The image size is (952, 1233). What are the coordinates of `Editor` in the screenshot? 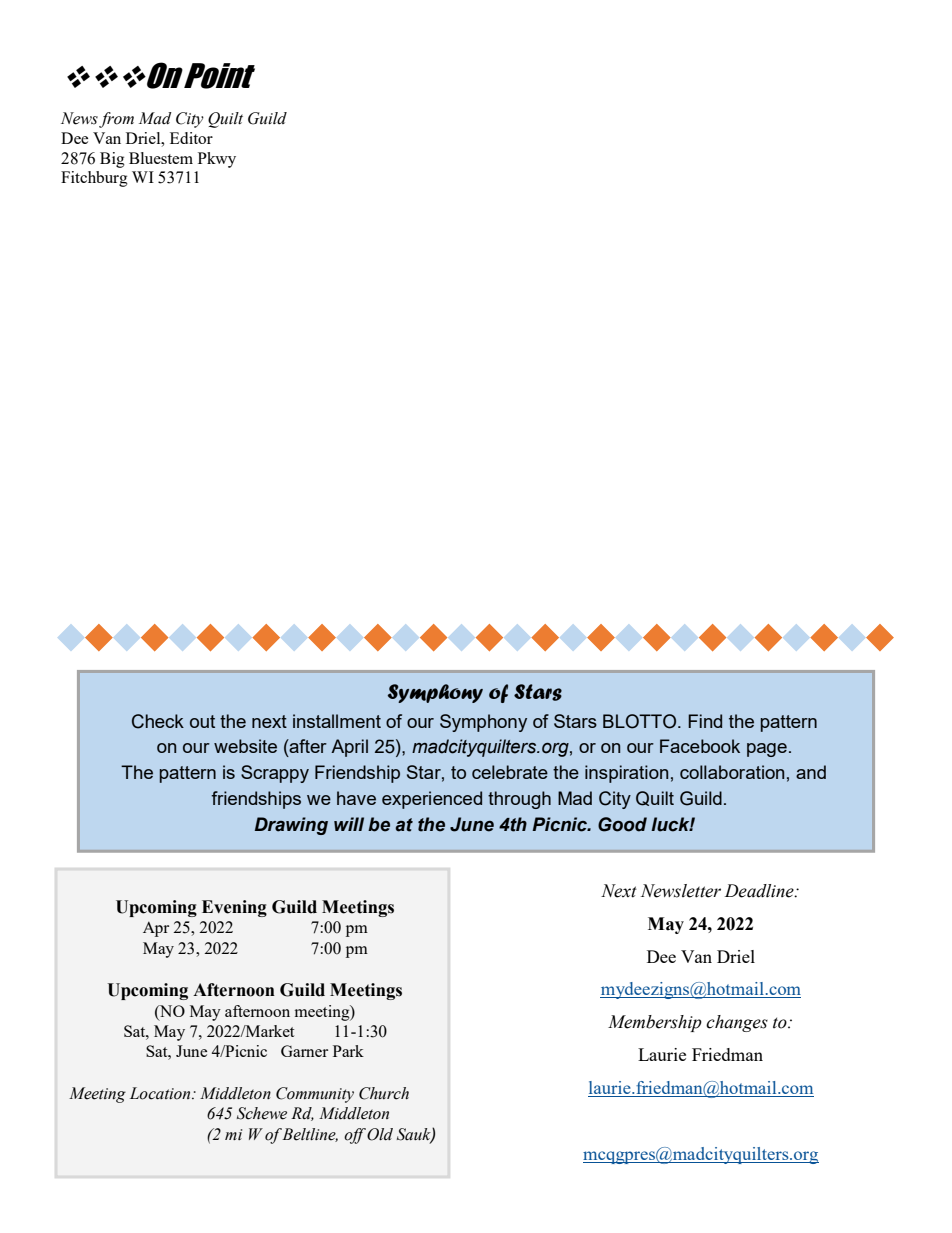 It's located at (191, 138).
